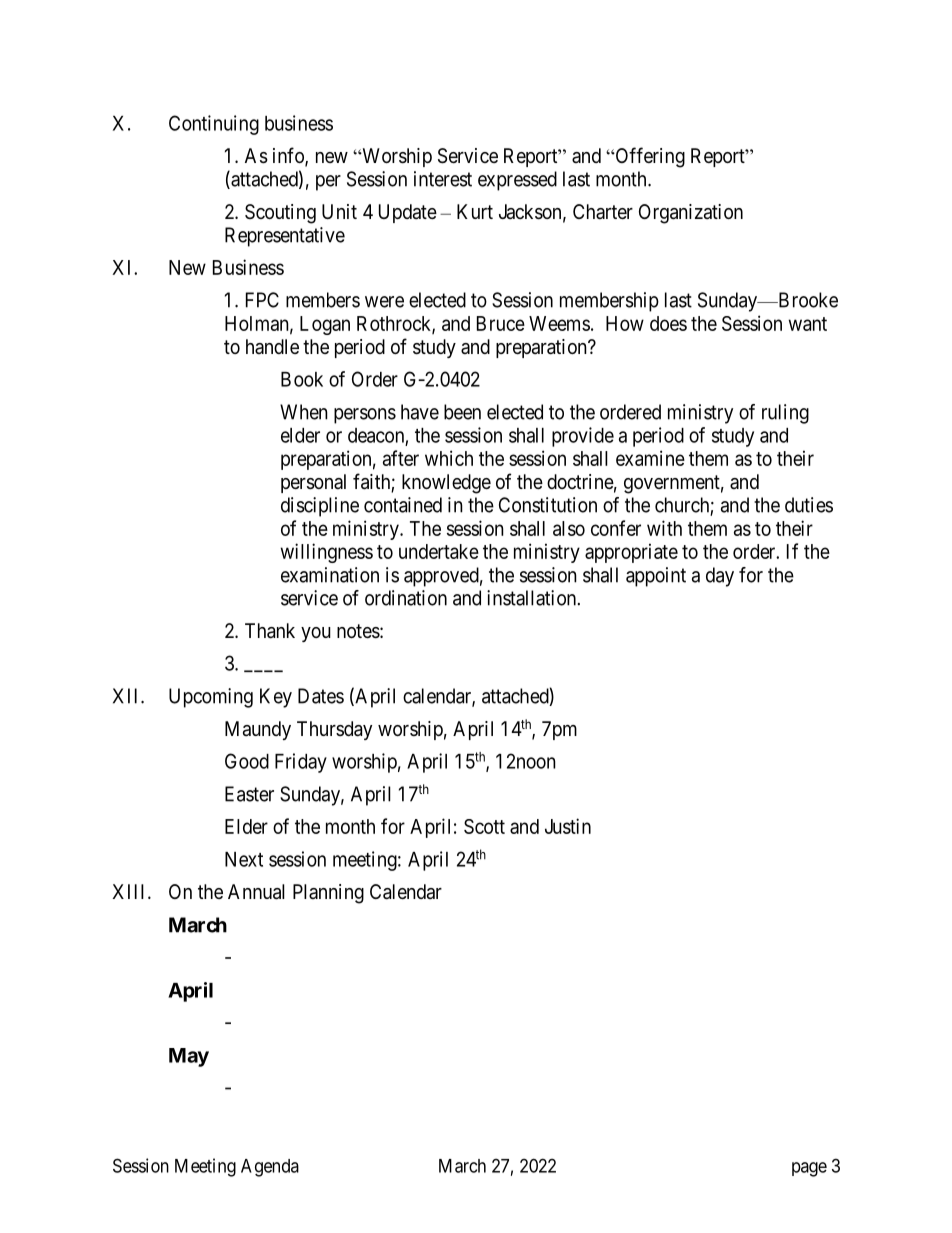 The image size is (952, 1233). I want to click on appoint, so click(656, 577).
